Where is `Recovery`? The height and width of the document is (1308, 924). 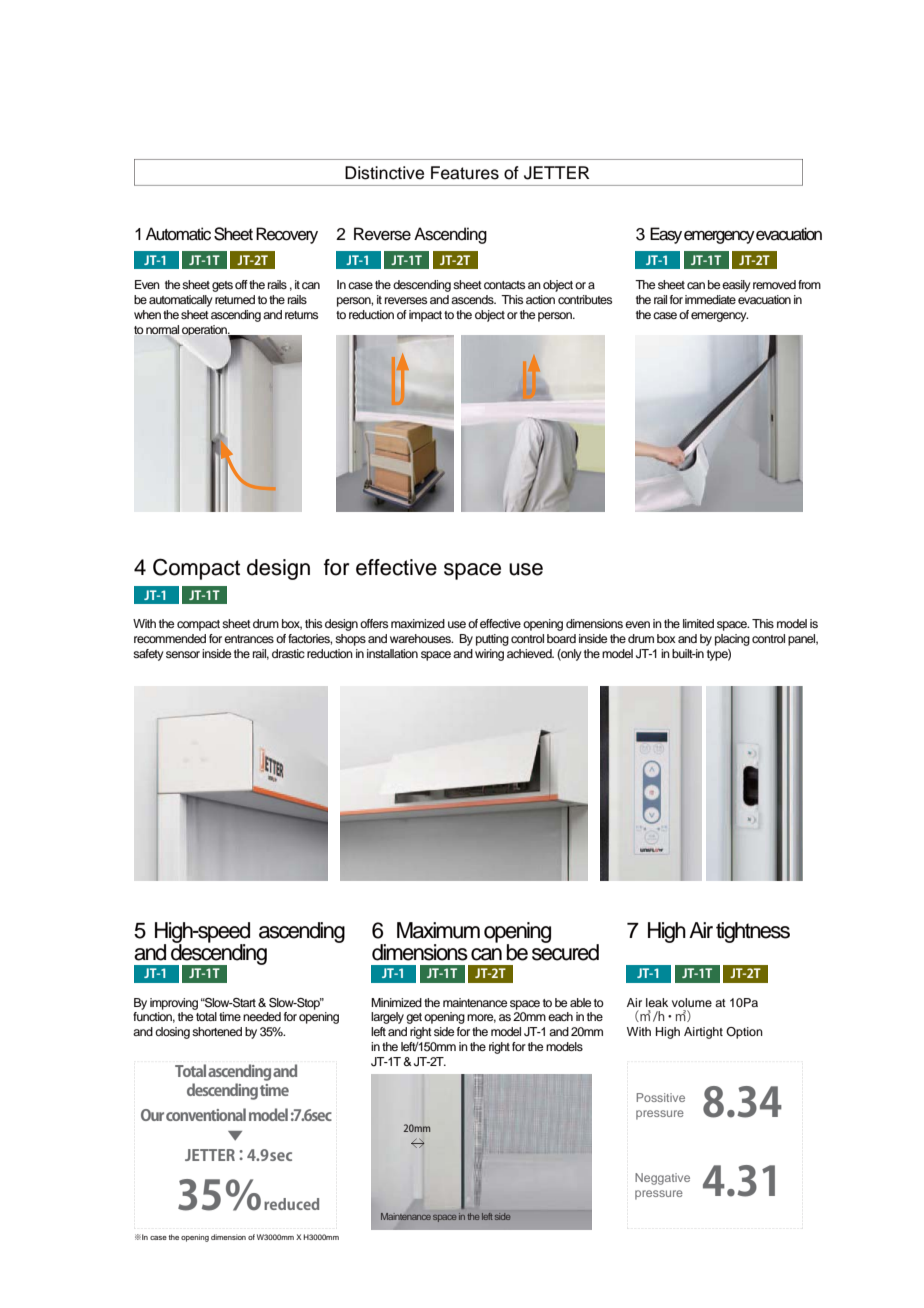
Recovery is located at coordinates (287, 235).
